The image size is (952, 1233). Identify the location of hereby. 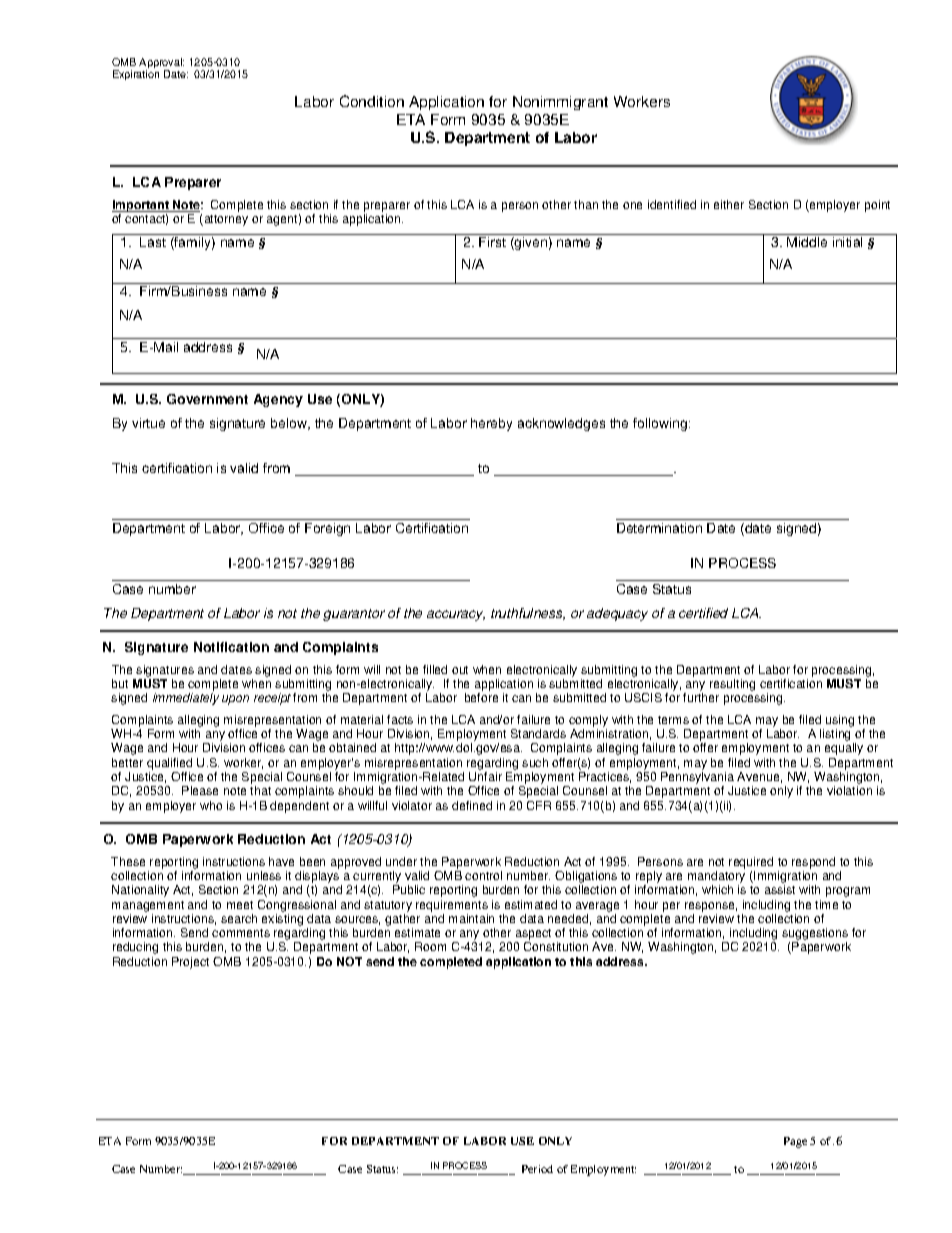
(491, 424).
